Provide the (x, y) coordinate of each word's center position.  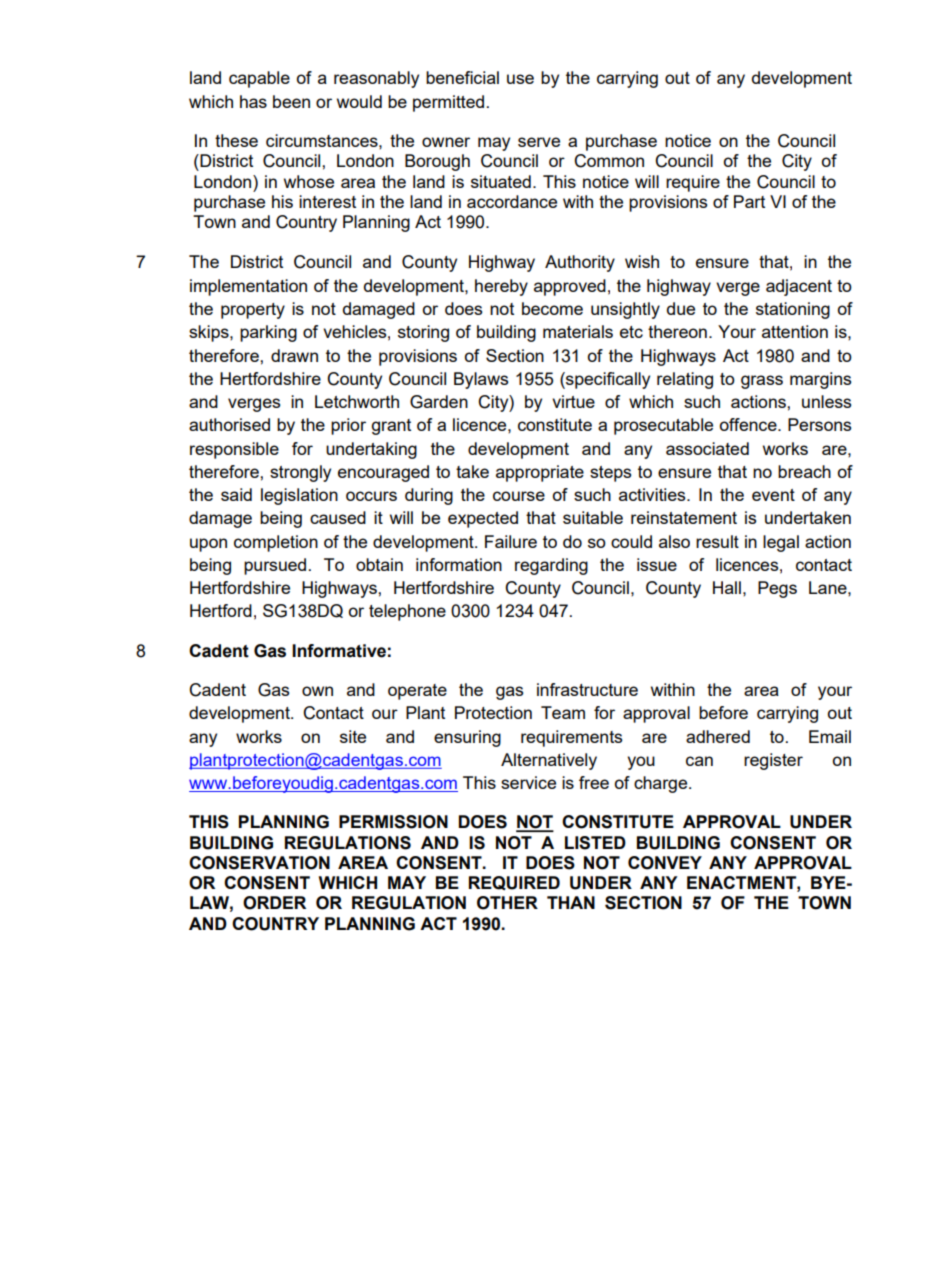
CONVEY (665, 863)
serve (539, 142)
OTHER (507, 903)
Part (749, 201)
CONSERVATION (259, 863)
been (291, 101)
